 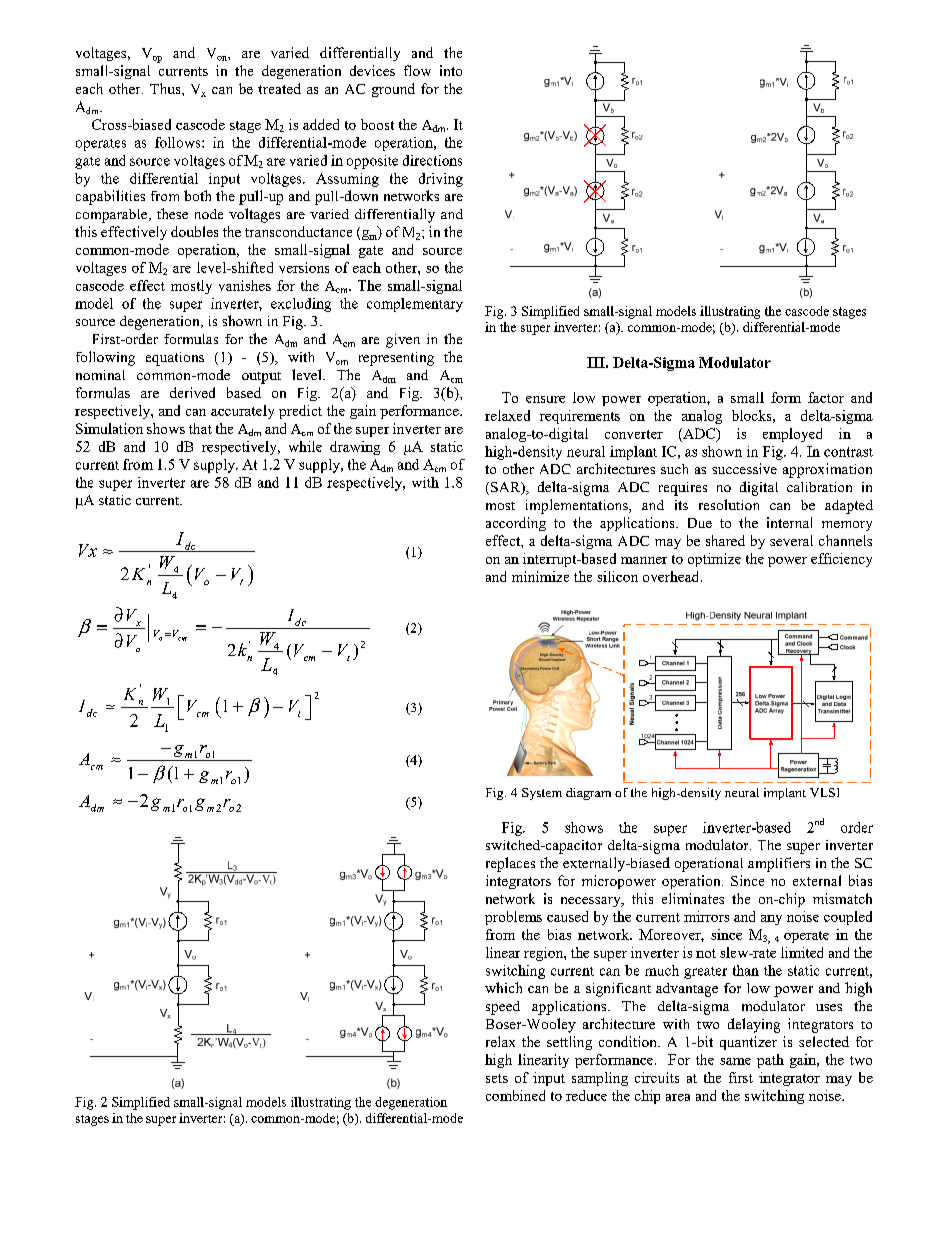 What do you see at coordinates (451, 70) in the document?
I see `into` at bounding box center [451, 70].
